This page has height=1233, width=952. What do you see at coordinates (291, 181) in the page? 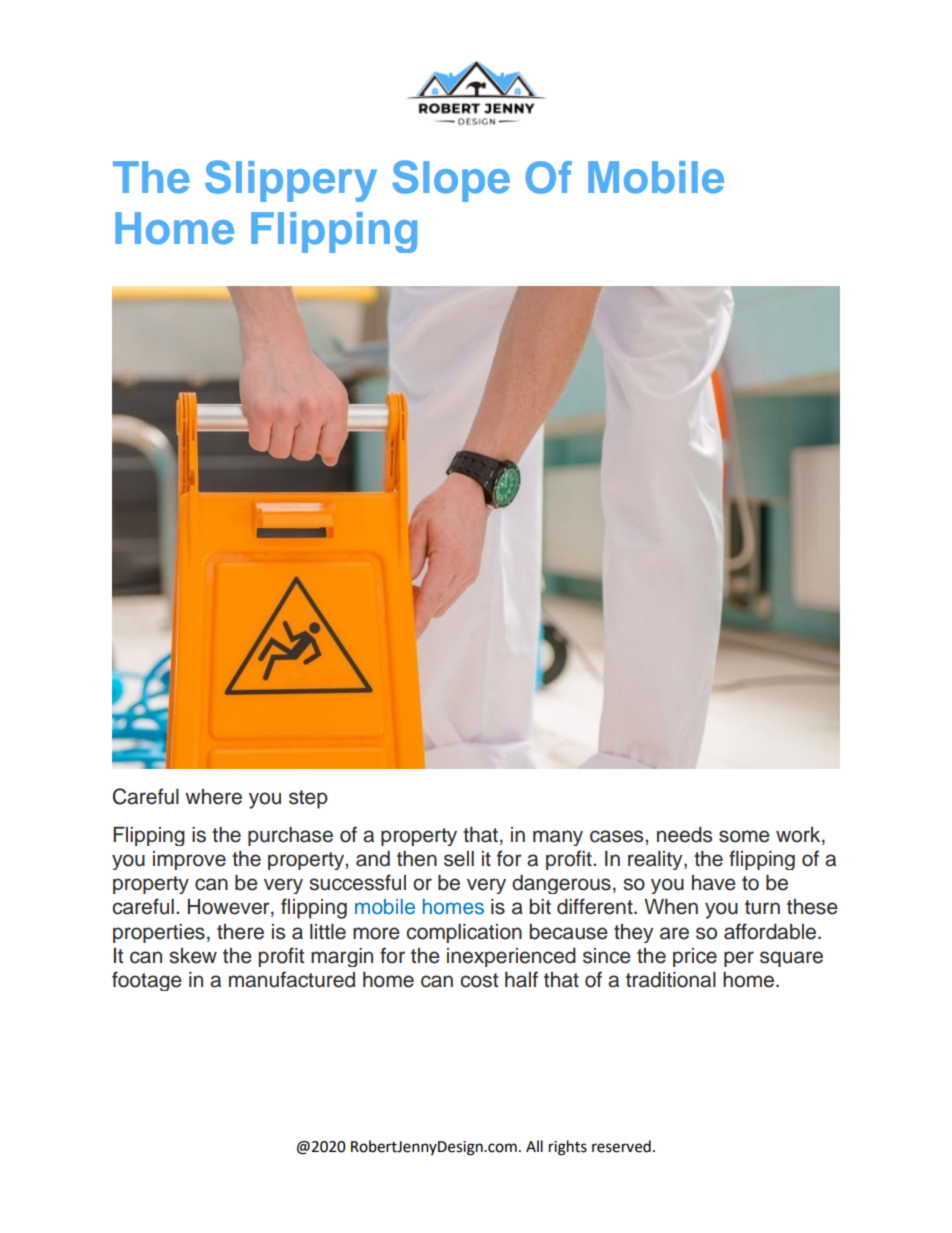
I see `Slippery` at bounding box center [291, 181].
